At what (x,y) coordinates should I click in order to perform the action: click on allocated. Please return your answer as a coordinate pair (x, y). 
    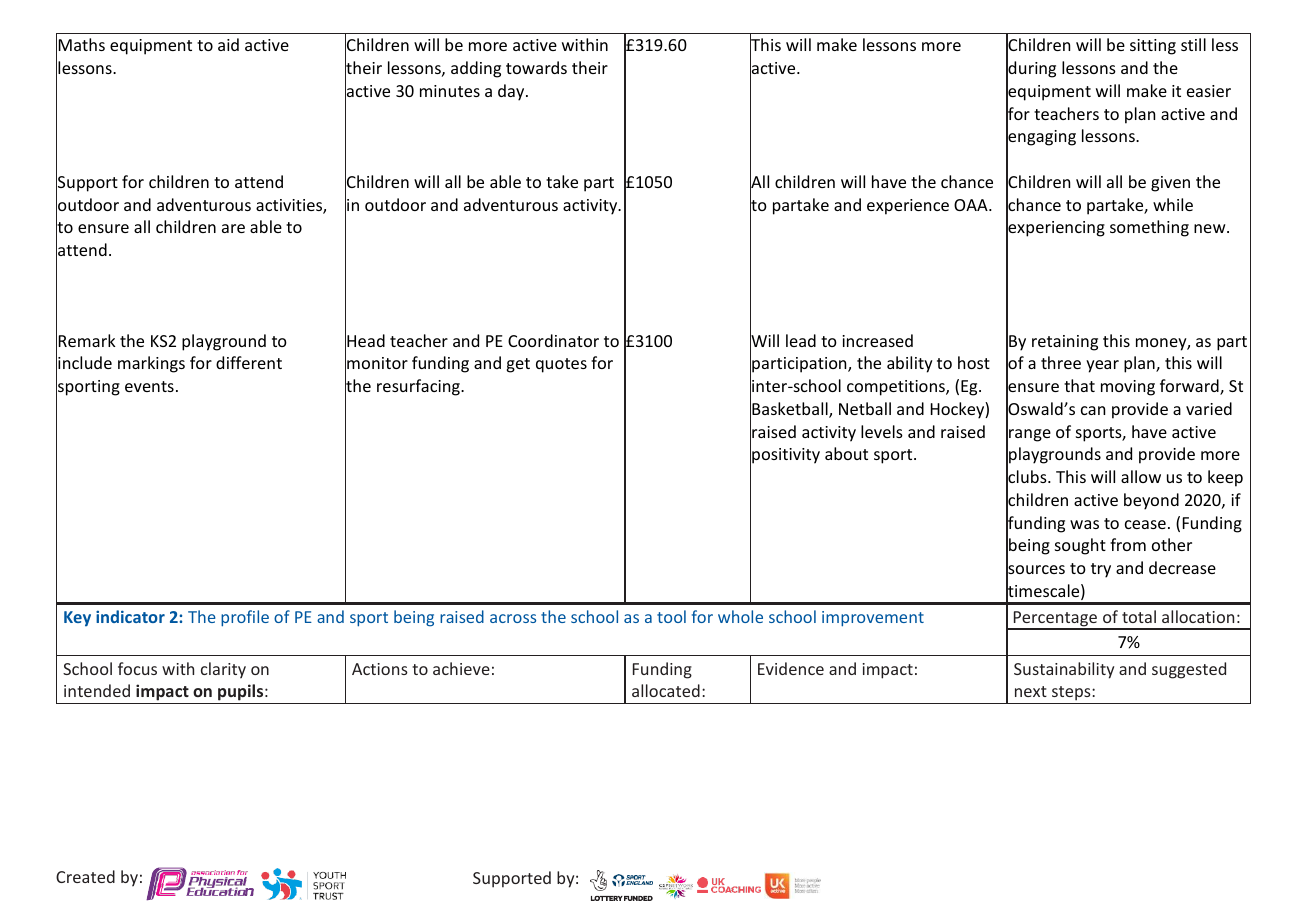
    Looking at the image, I should click on (666, 690).
